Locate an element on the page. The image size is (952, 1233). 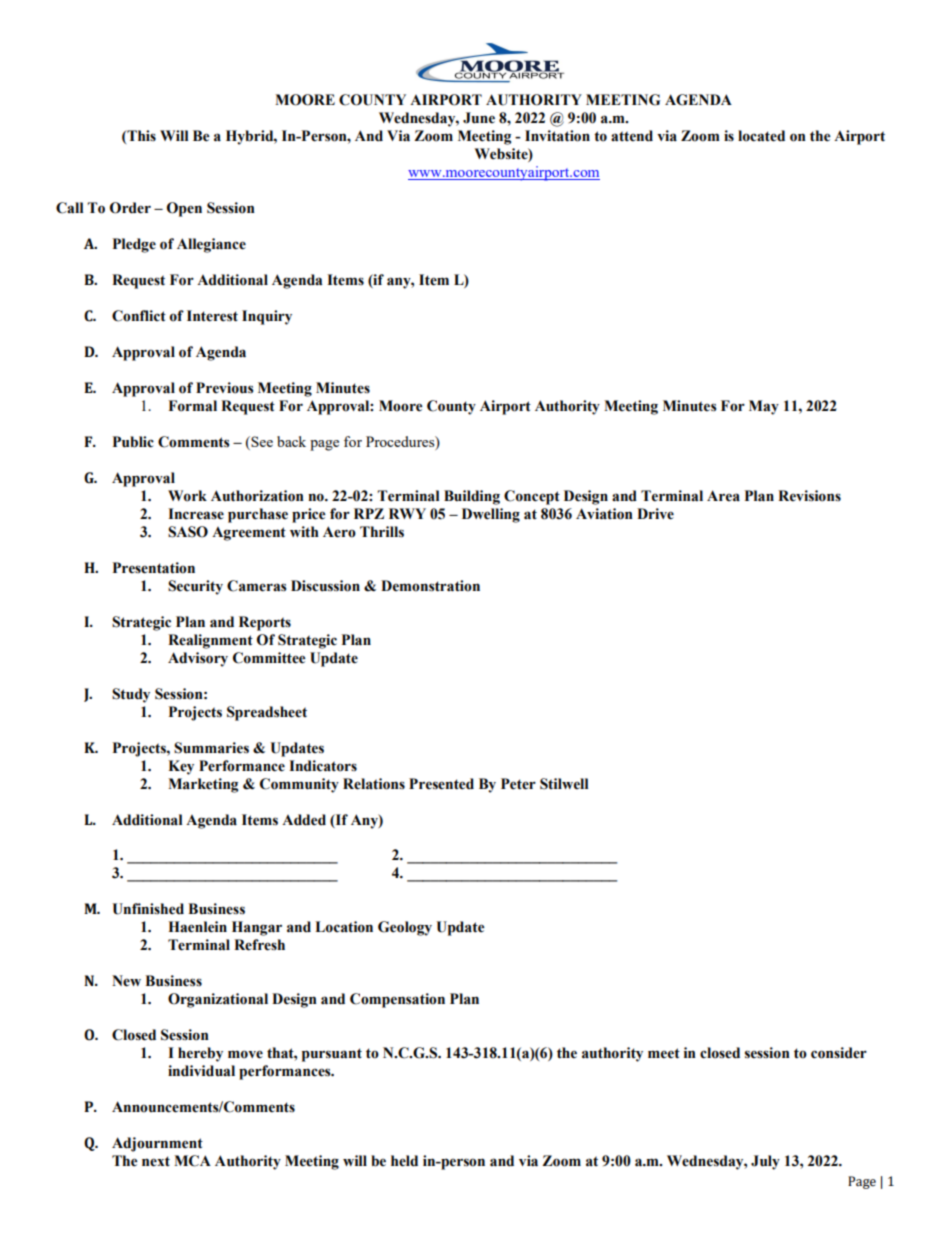
Formal is located at coordinates (192, 406).
